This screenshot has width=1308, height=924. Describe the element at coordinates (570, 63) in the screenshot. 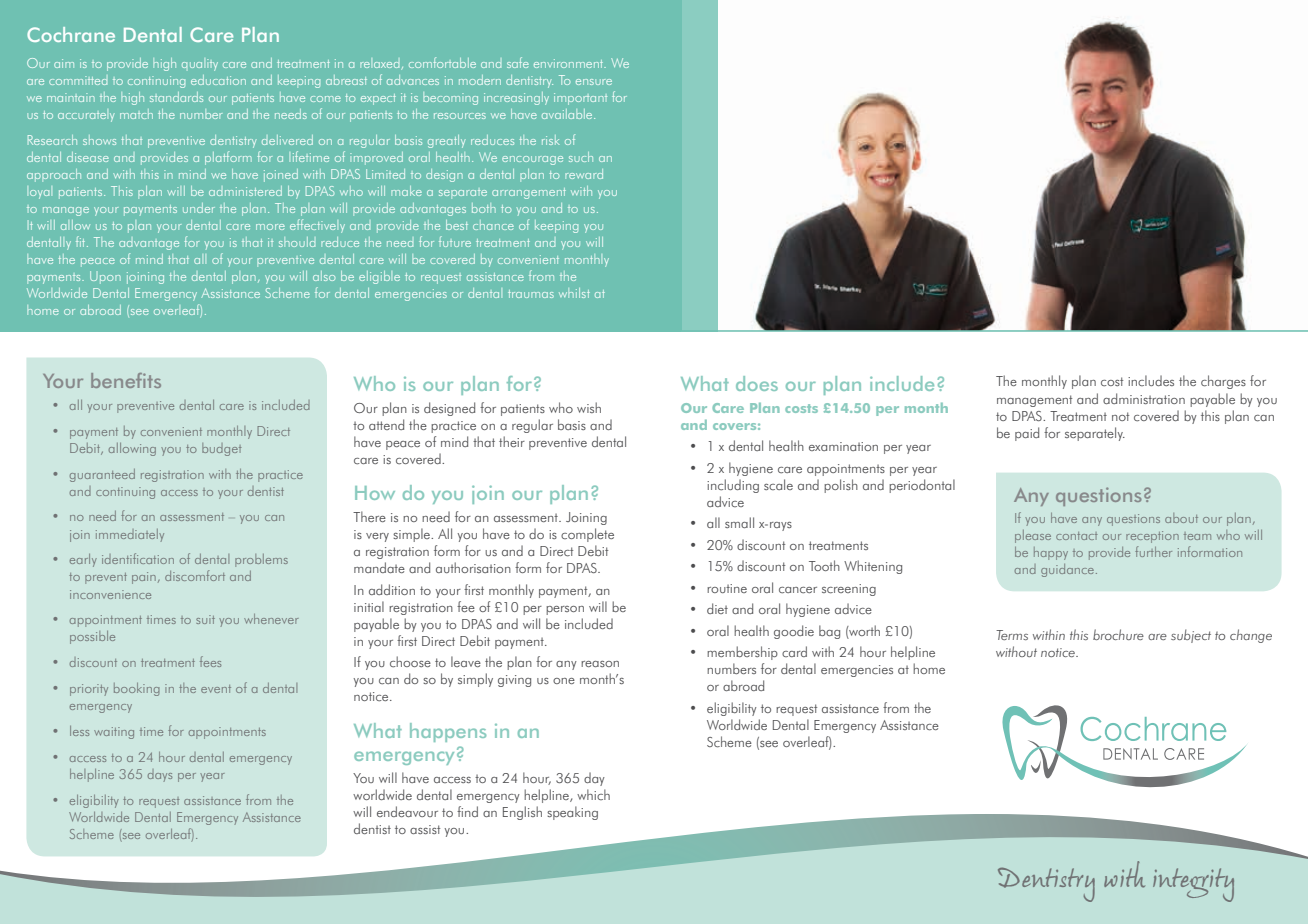

I see `environment` at that location.
